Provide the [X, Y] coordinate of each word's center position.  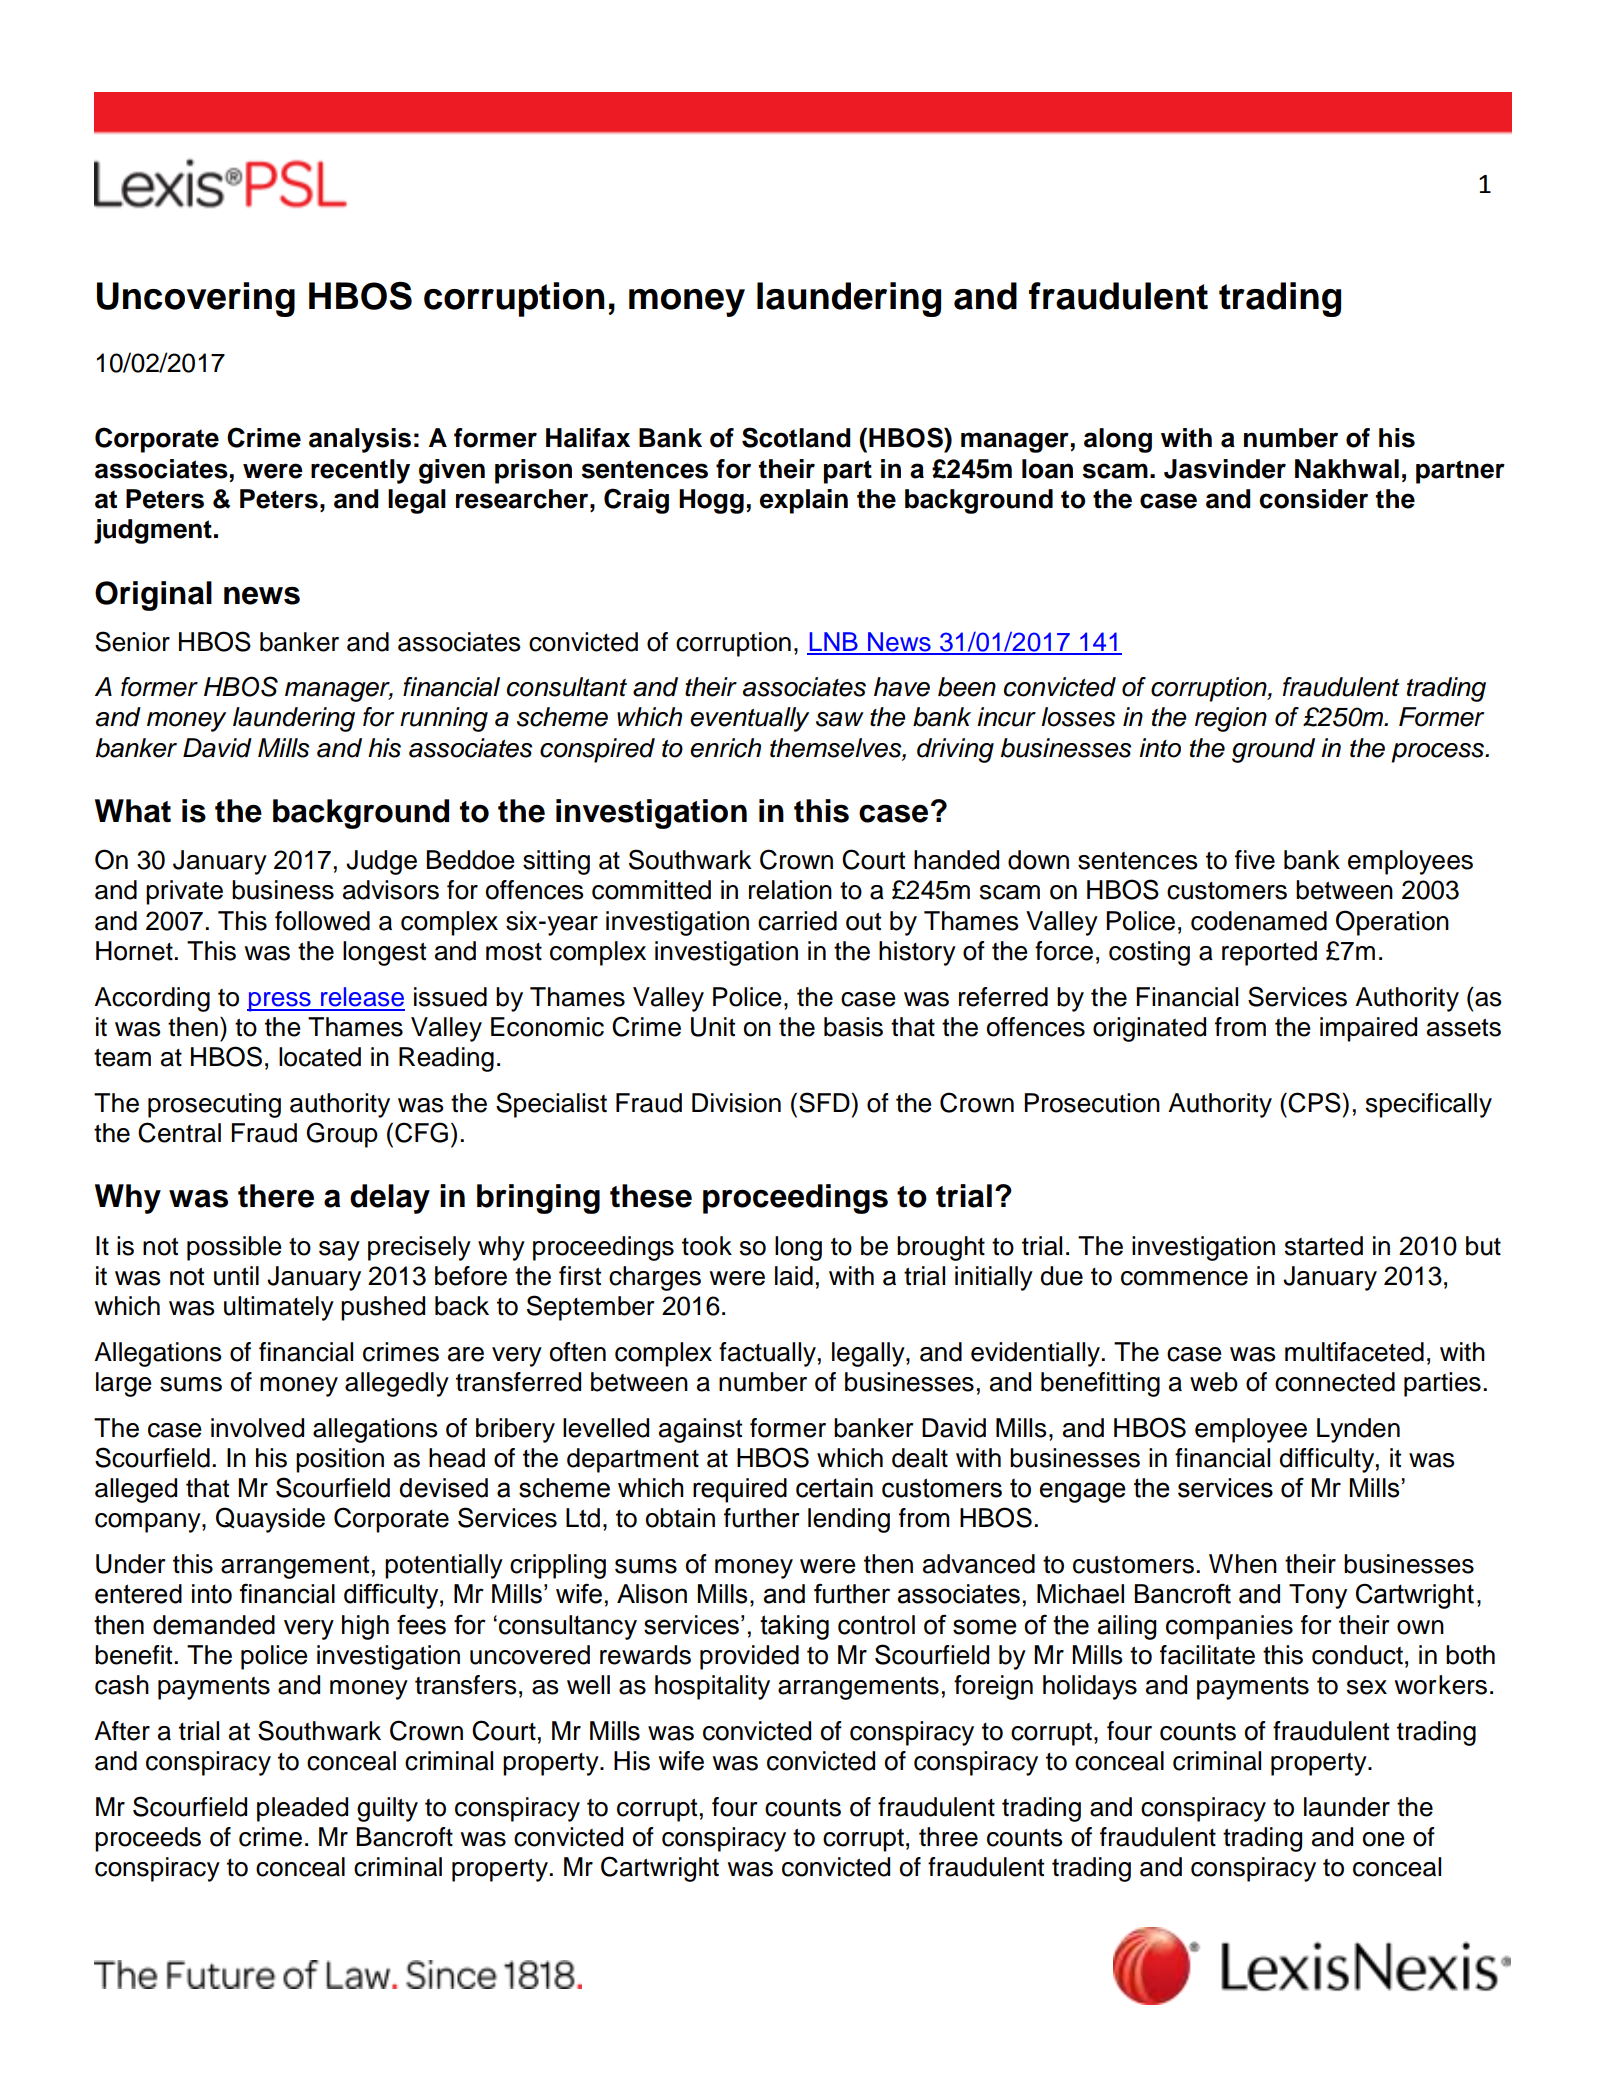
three [948, 1837]
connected [1335, 1382]
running [444, 719]
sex [1367, 1687]
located [320, 1057]
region [1231, 719]
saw [840, 719]
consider [1313, 499]
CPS [1314, 1102]
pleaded [302, 1809]
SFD [825, 1102]
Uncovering [196, 299]
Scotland [796, 437]
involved [257, 1428]
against [700, 1430]
